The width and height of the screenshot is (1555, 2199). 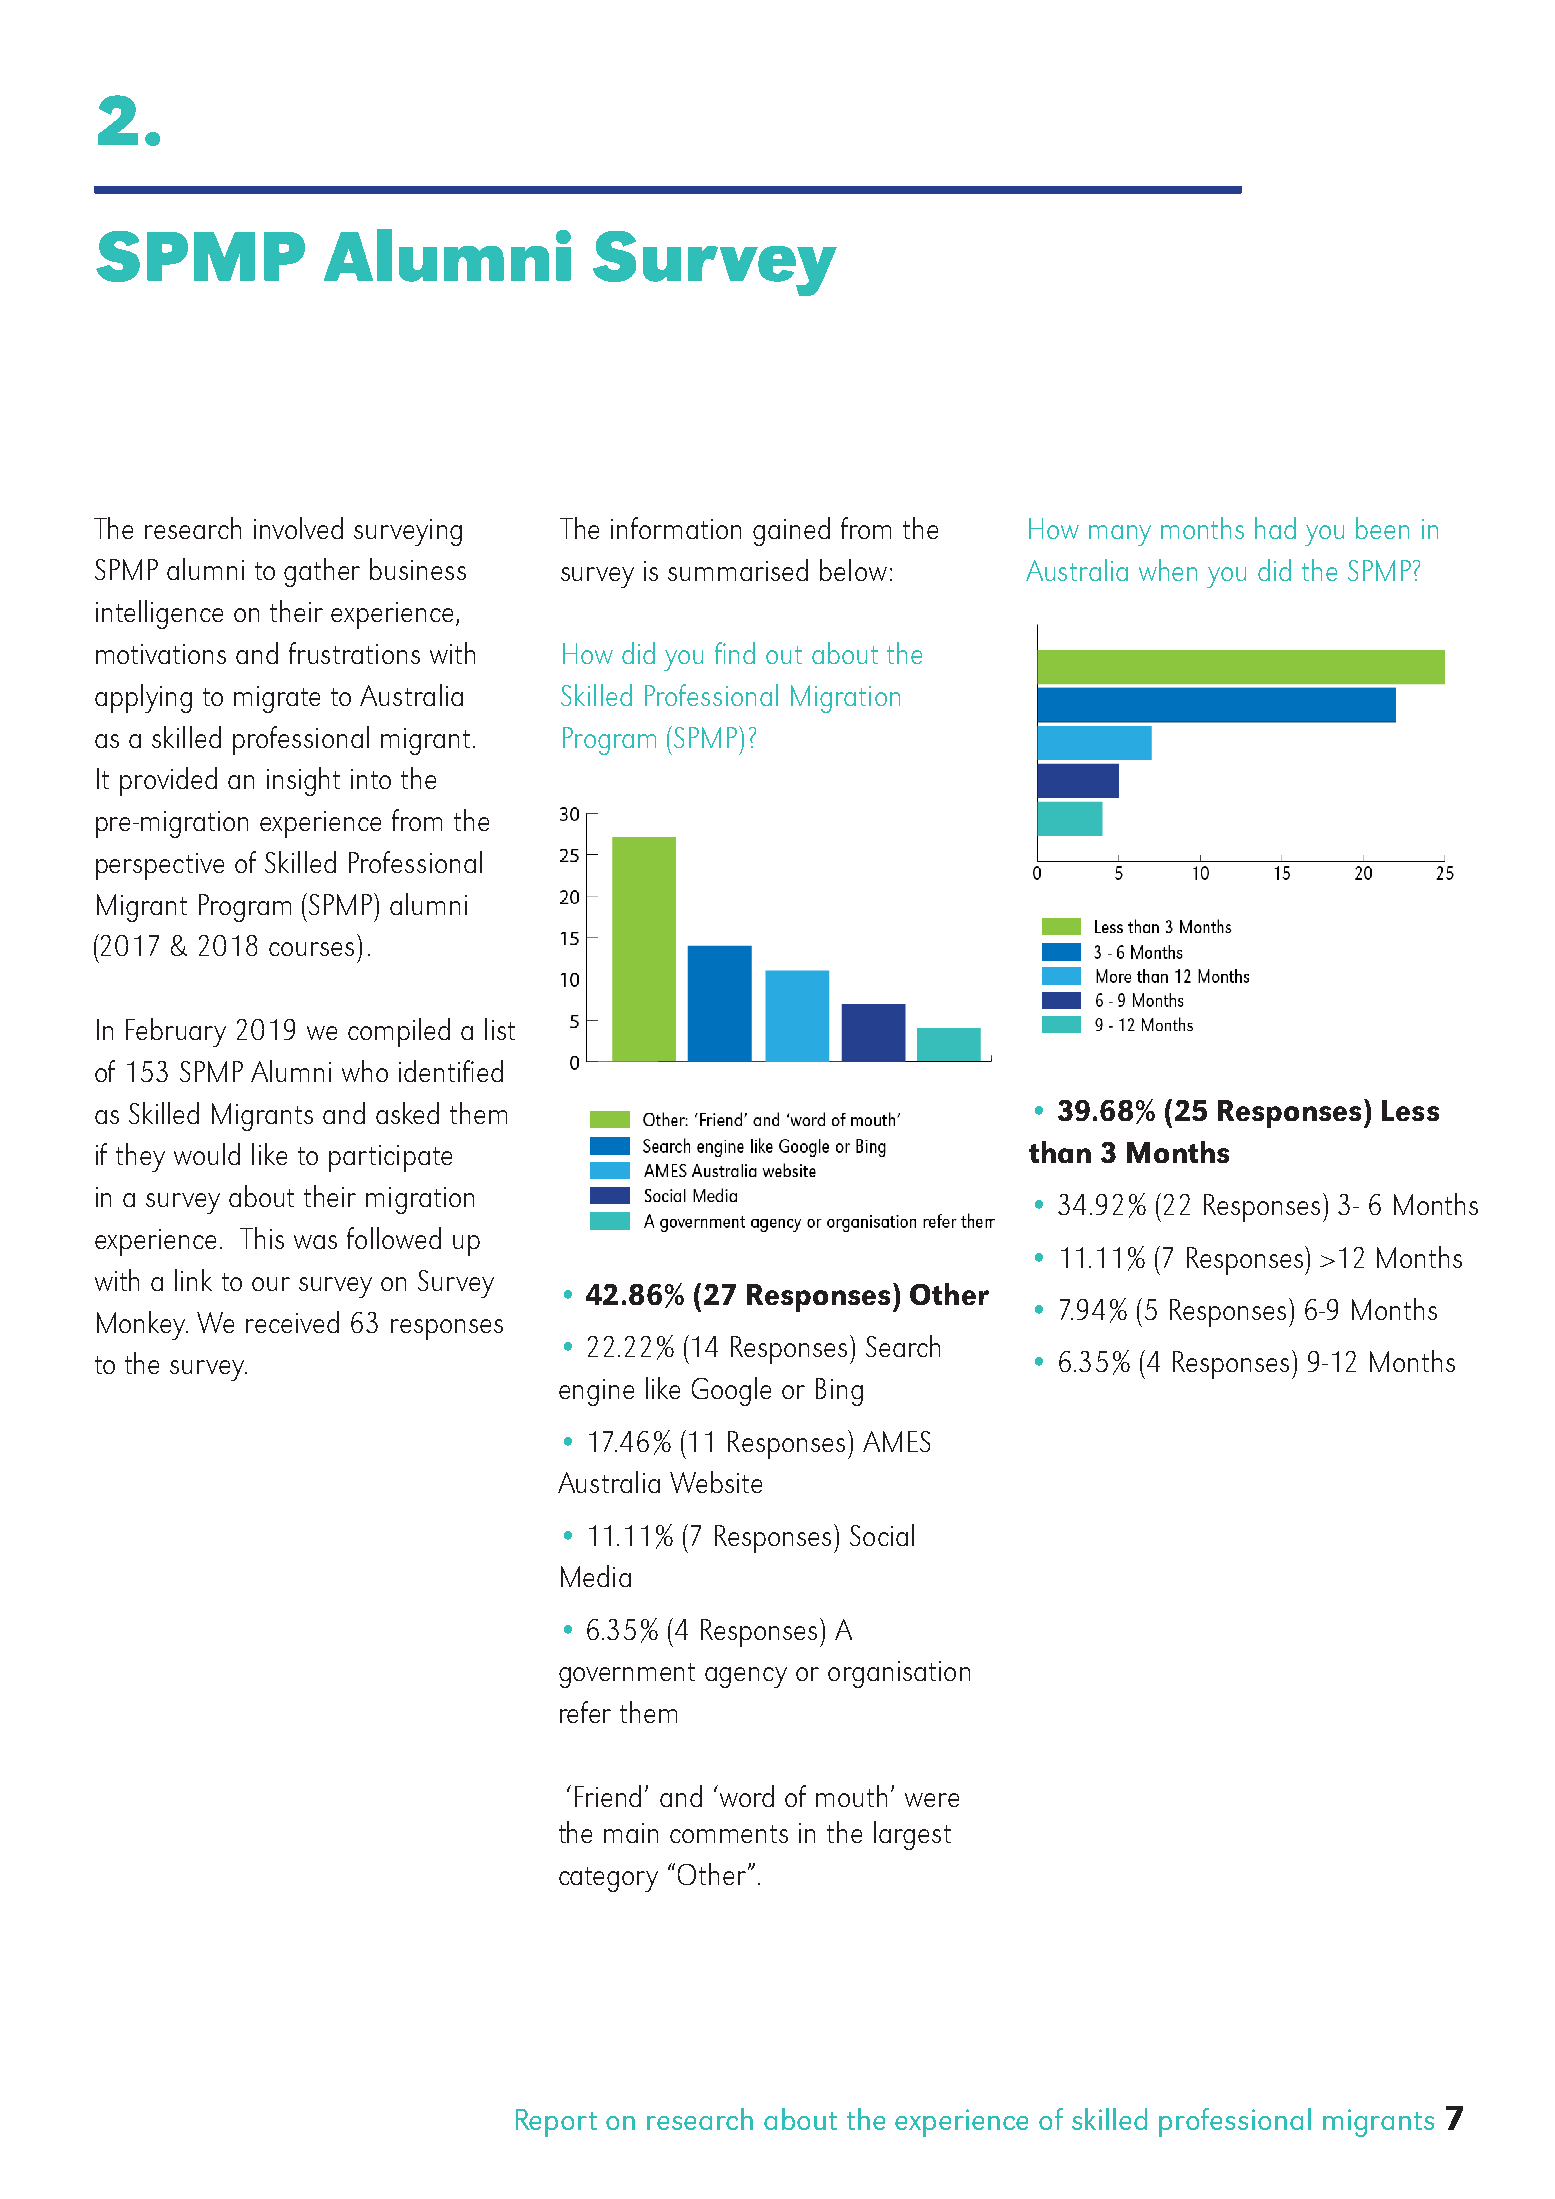 What do you see at coordinates (1275, 528) in the screenshot?
I see `had` at bounding box center [1275, 528].
